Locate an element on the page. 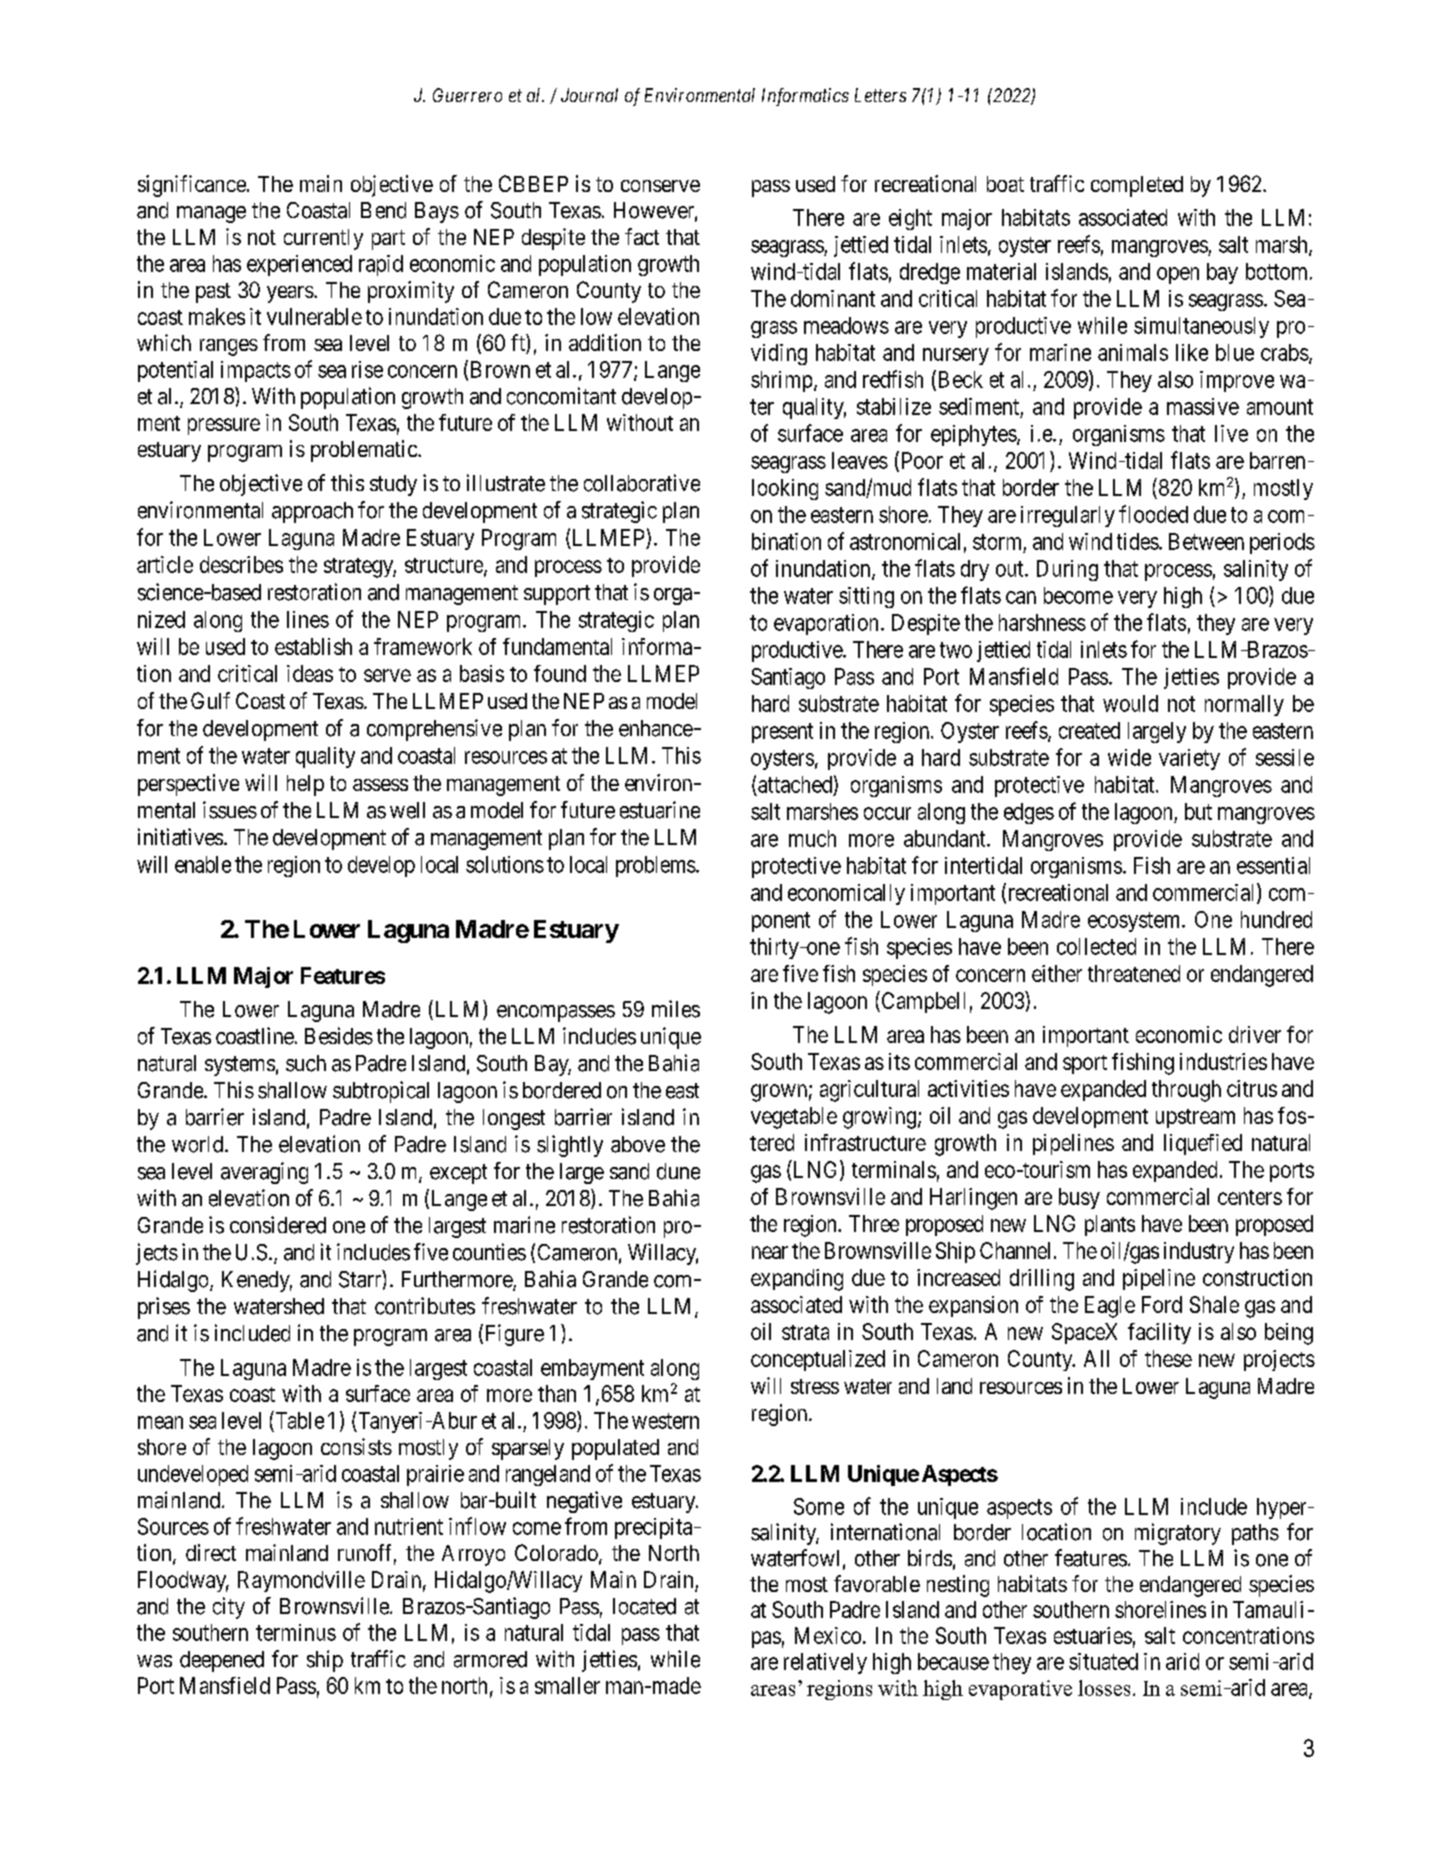 This document has height=1876, width=1450. terminus is located at coordinates (296, 1632).
